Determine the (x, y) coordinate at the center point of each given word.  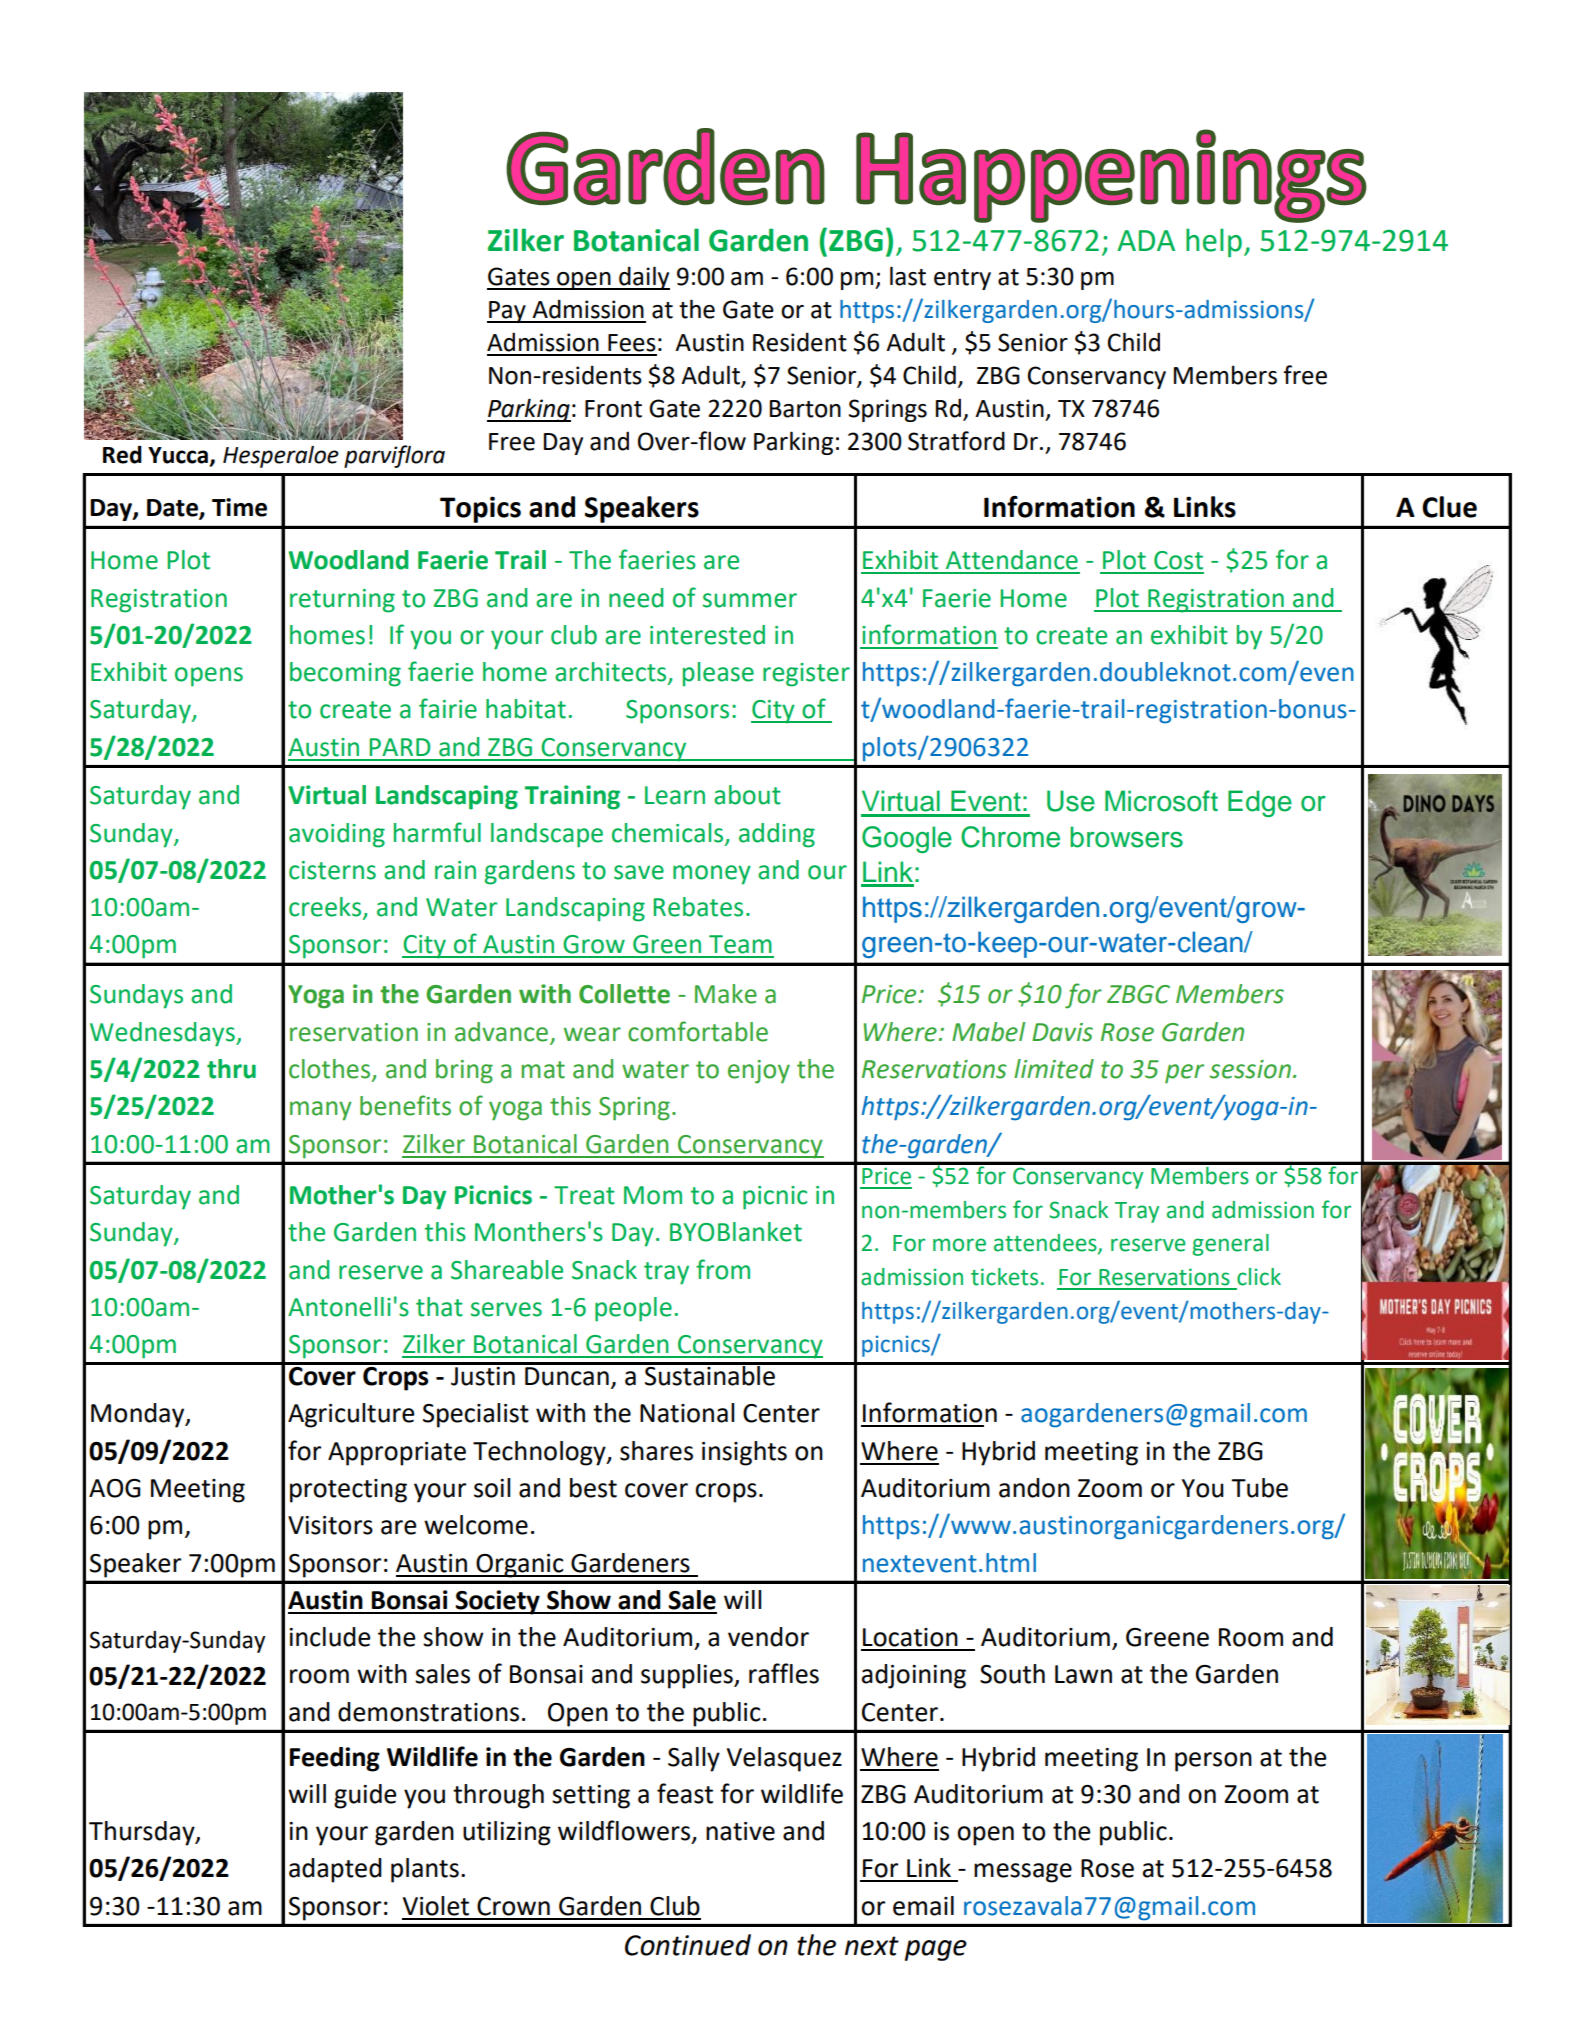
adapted (335, 1870)
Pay (507, 312)
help (1214, 242)
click (1259, 1277)
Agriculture (351, 1415)
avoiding (337, 835)
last (908, 276)
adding (777, 835)
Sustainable (710, 1374)
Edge (1260, 803)
